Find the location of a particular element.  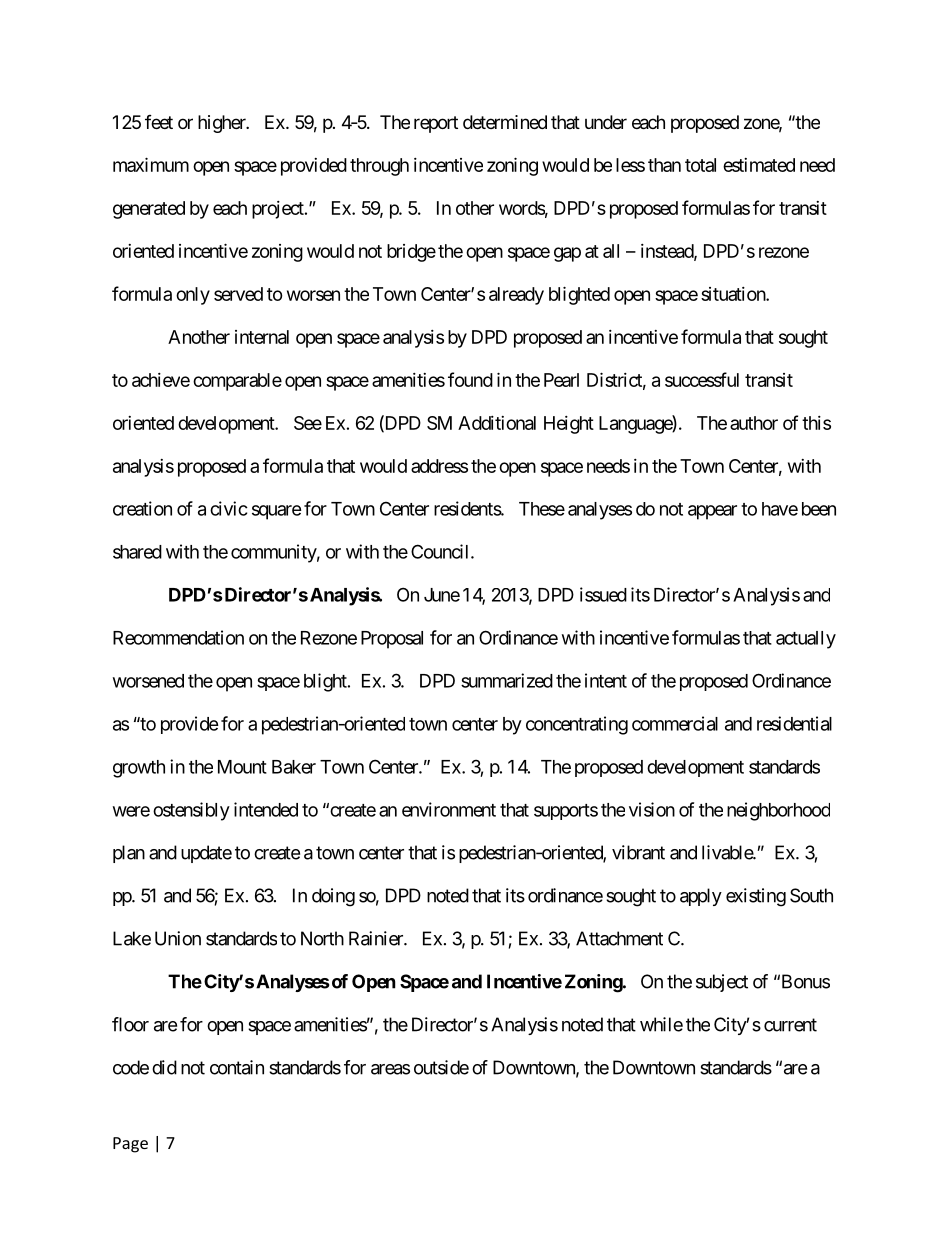

summarized is located at coordinates (507, 680).
